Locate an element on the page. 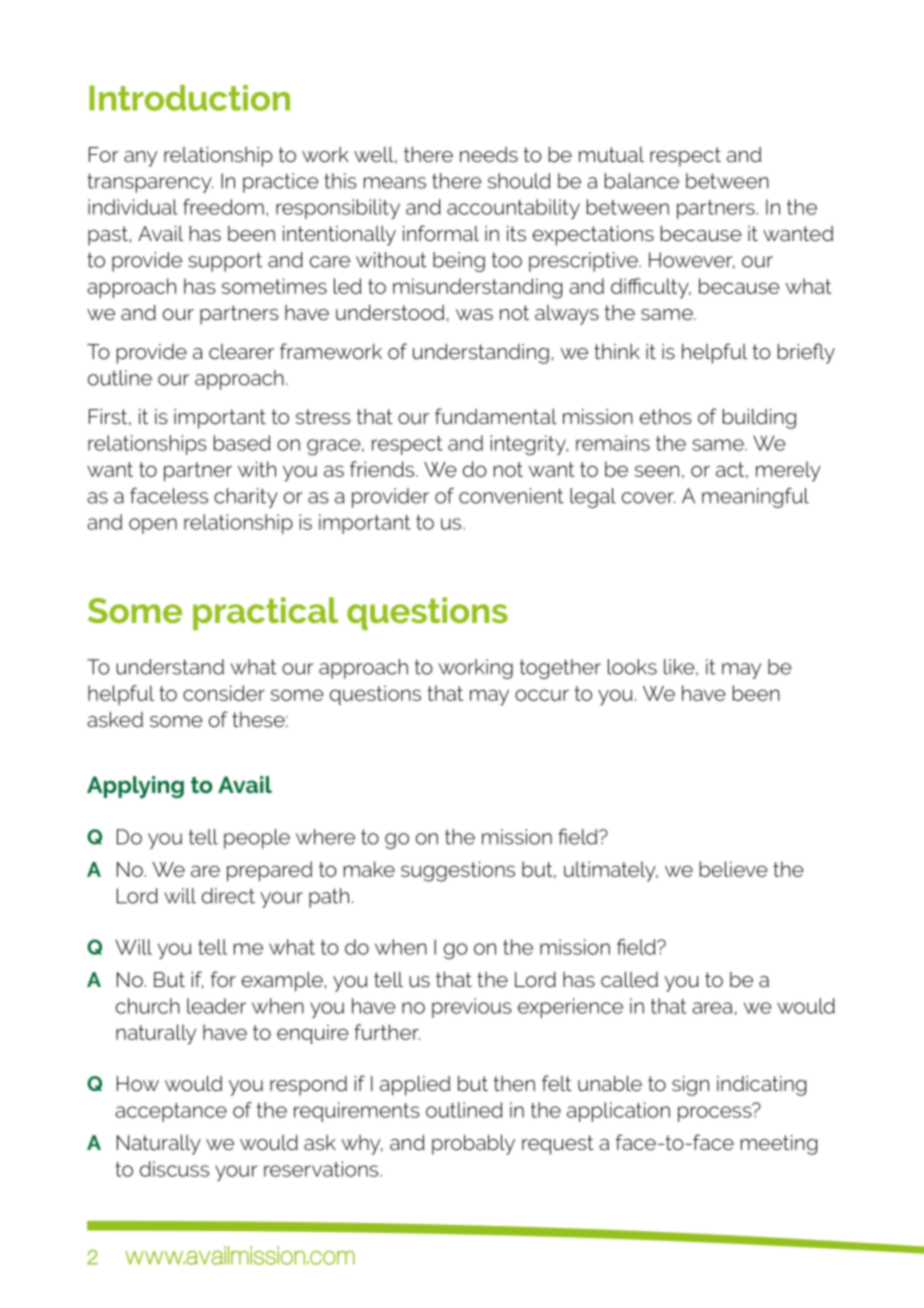 This image has height=1308, width=924. process is located at coordinates (716, 1113).
